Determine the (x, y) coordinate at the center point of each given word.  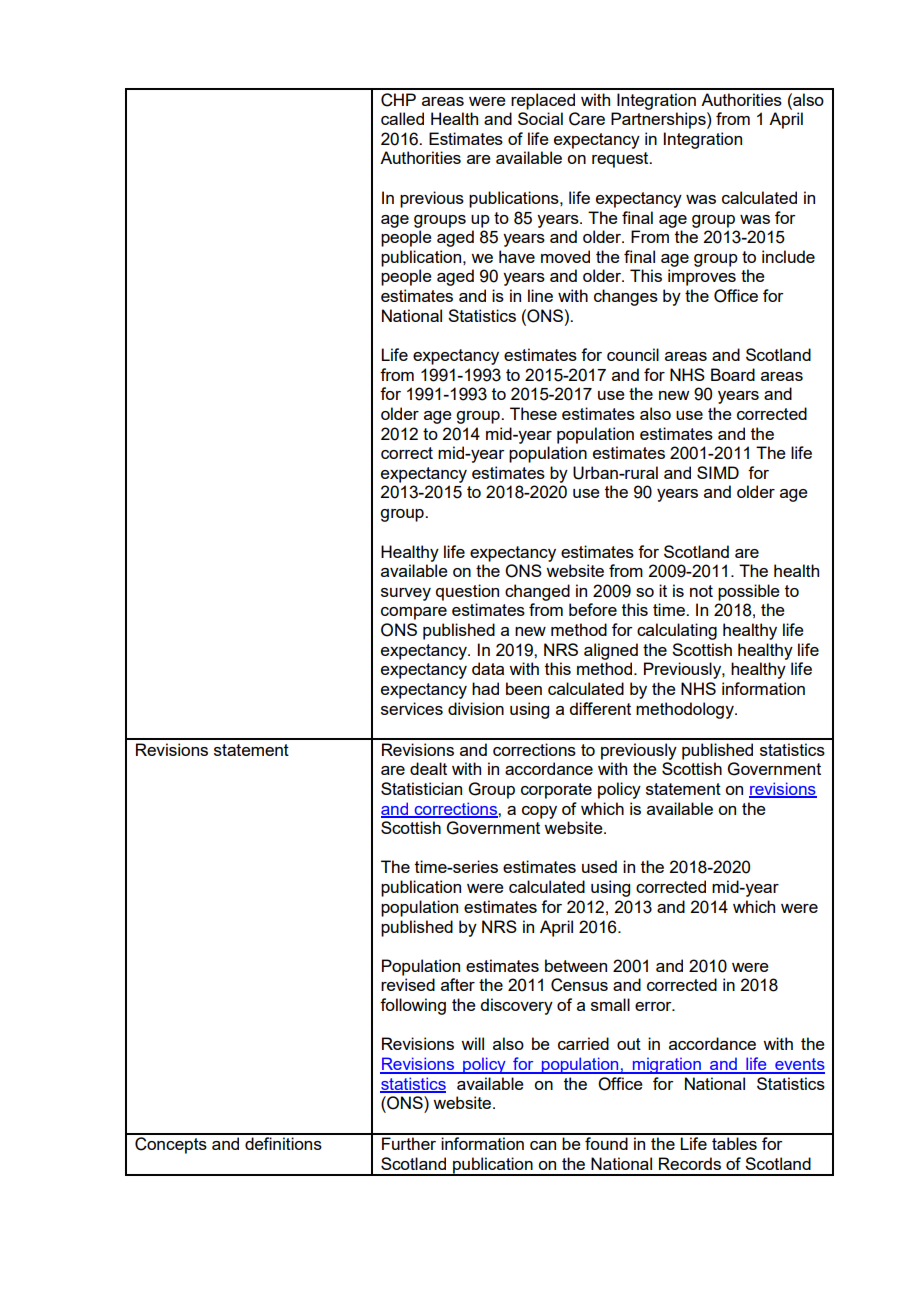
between (576, 965)
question (467, 592)
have (517, 256)
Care (587, 119)
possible (749, 592)
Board (733, 374)
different (600, 708)
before (593, 609)
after (458, 984)
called (402, 118)
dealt (428, 768)
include (788, 256)
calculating (677, 631)
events (799, 1065)
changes (626, 297)
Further (409, 1143)
